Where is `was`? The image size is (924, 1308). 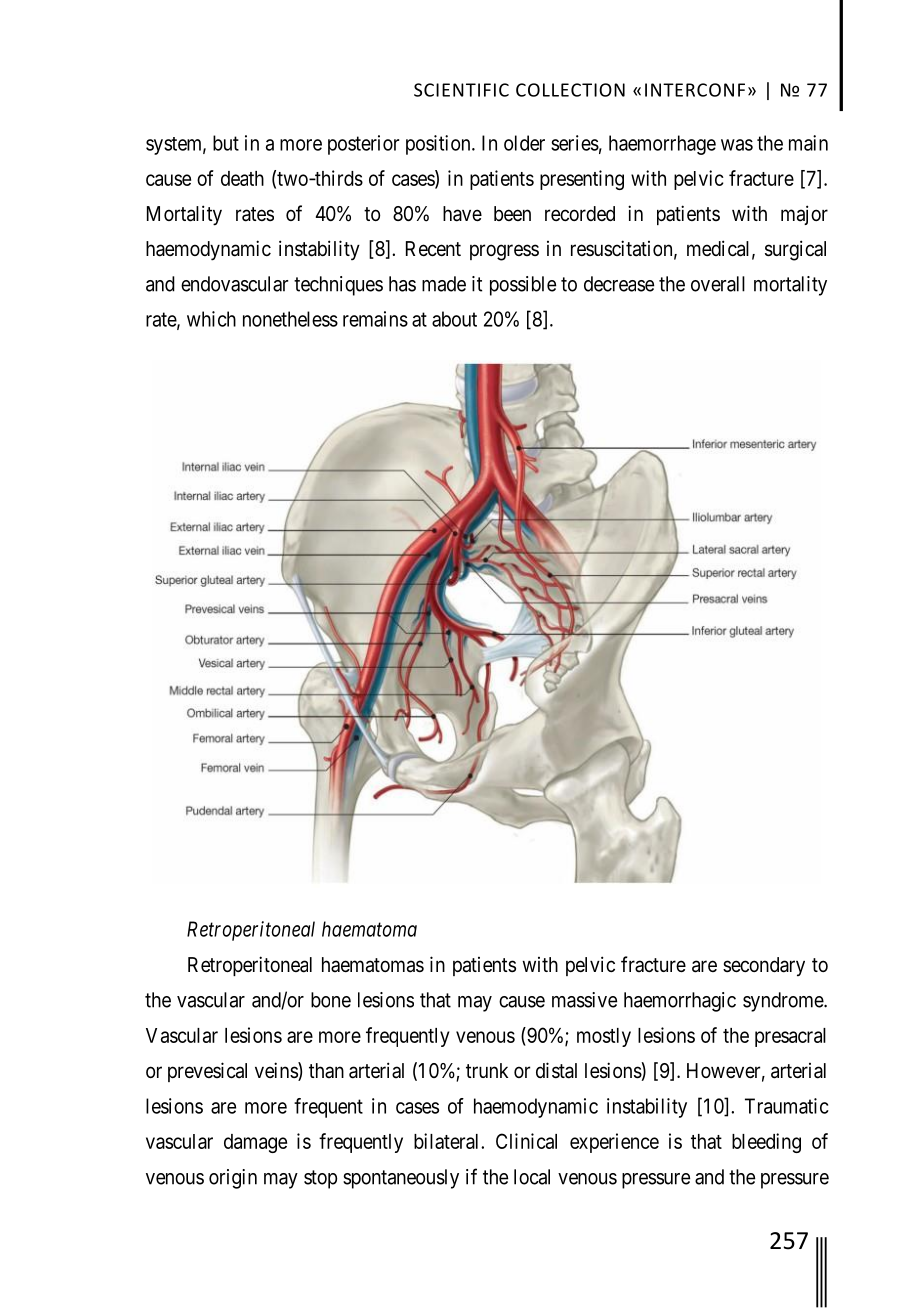 was is located at coordinates (737, 145).
